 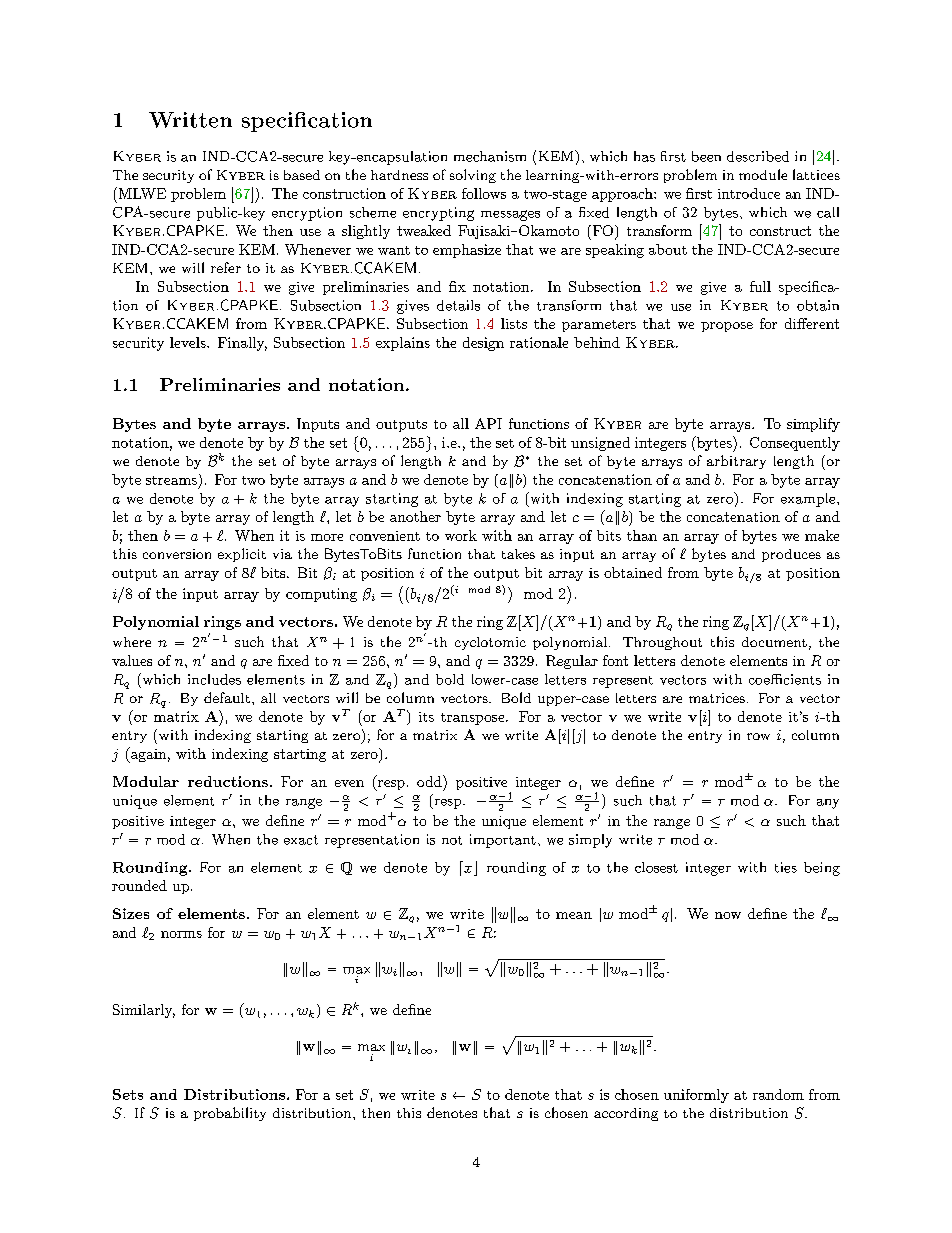 I want to click on takes, so click(x=518, y=554).
